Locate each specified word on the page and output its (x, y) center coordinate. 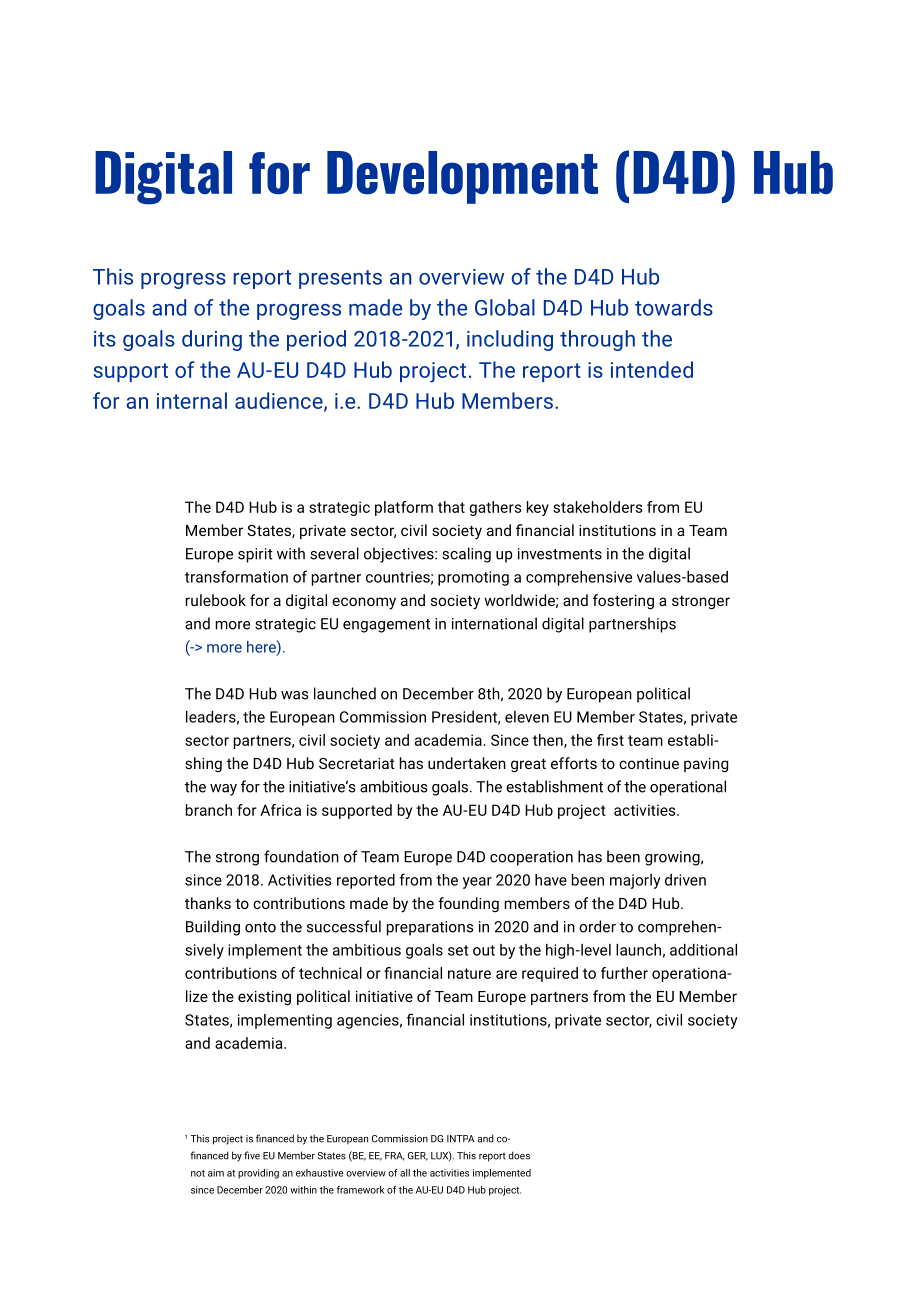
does (519, 1155)
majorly (635, 881)
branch (209, 810)
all (405, 1173)
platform (404, 508)
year (477, 883)
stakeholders (597, 507)
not (198, 1173)
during (212, 340)
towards (674, 307)
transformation (236, 576)
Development (462, 177)
